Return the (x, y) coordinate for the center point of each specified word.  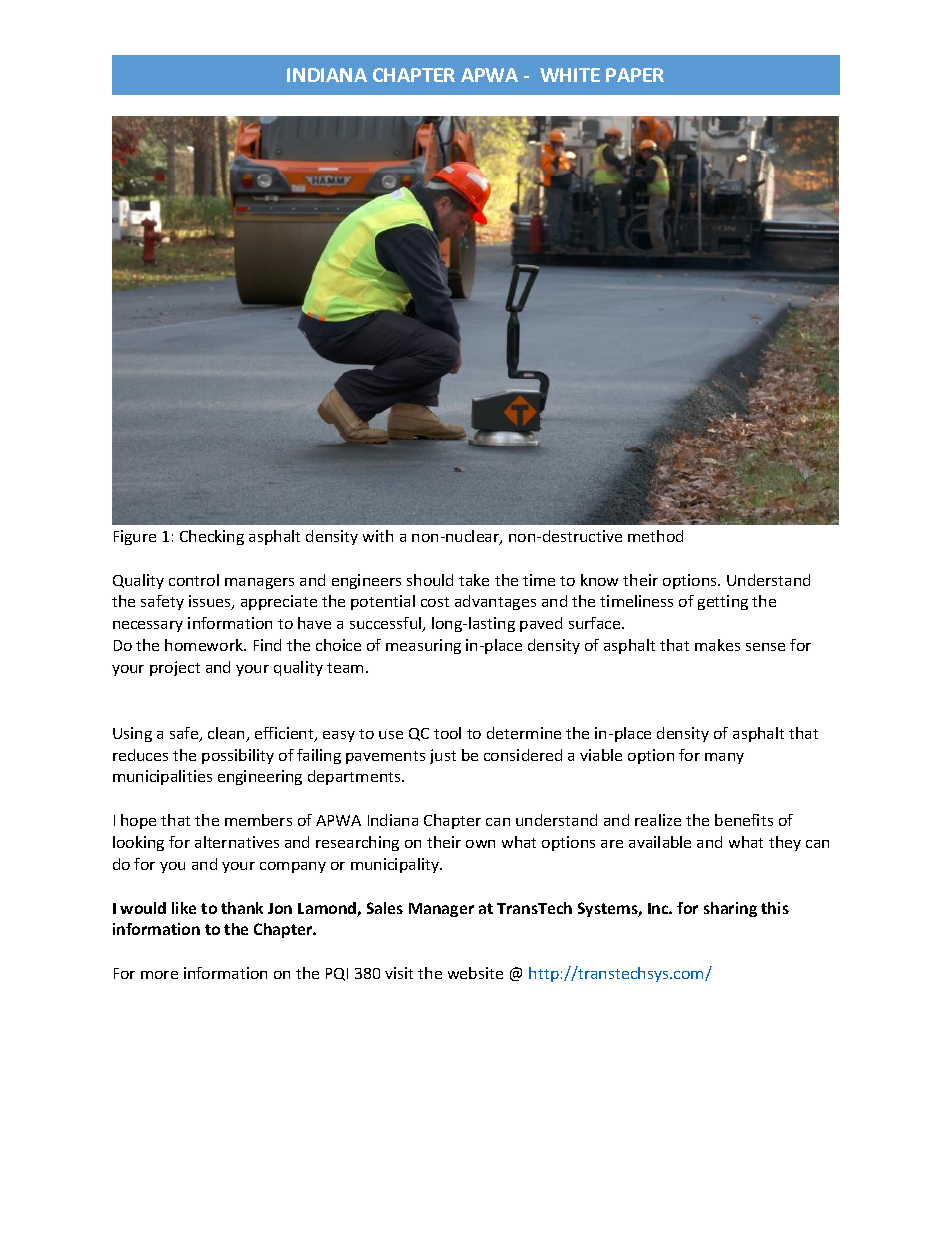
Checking (212, 537)
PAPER (635, 75)
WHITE (570, 75)
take (474, 580)
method (655, 536)
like (184, 908)
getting (723, 602)
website (475, 973)
